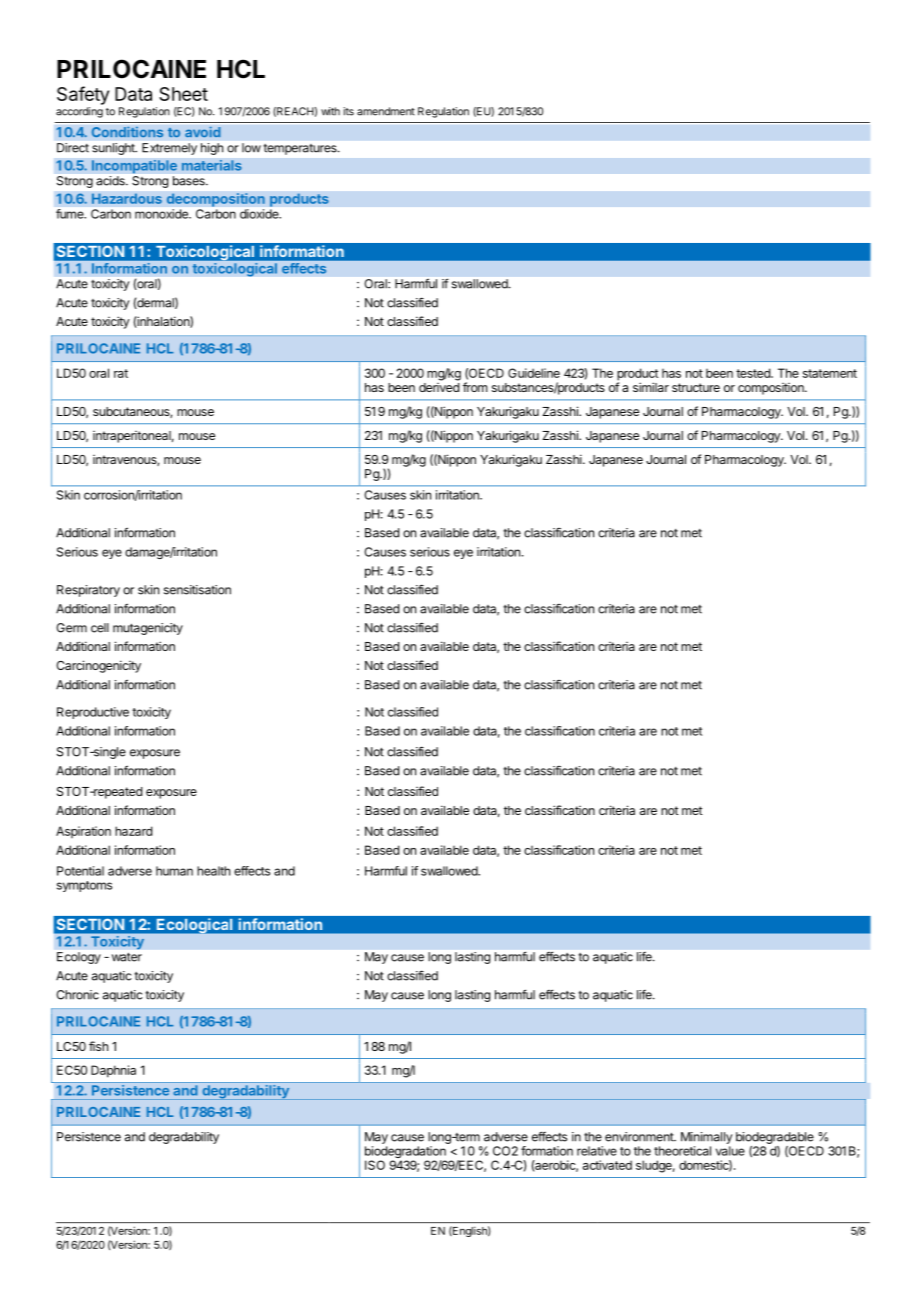 The image size is (924, 1308). Describe the element at coordinates (100, 628) in the screenshot. I see `cell` at that location.
